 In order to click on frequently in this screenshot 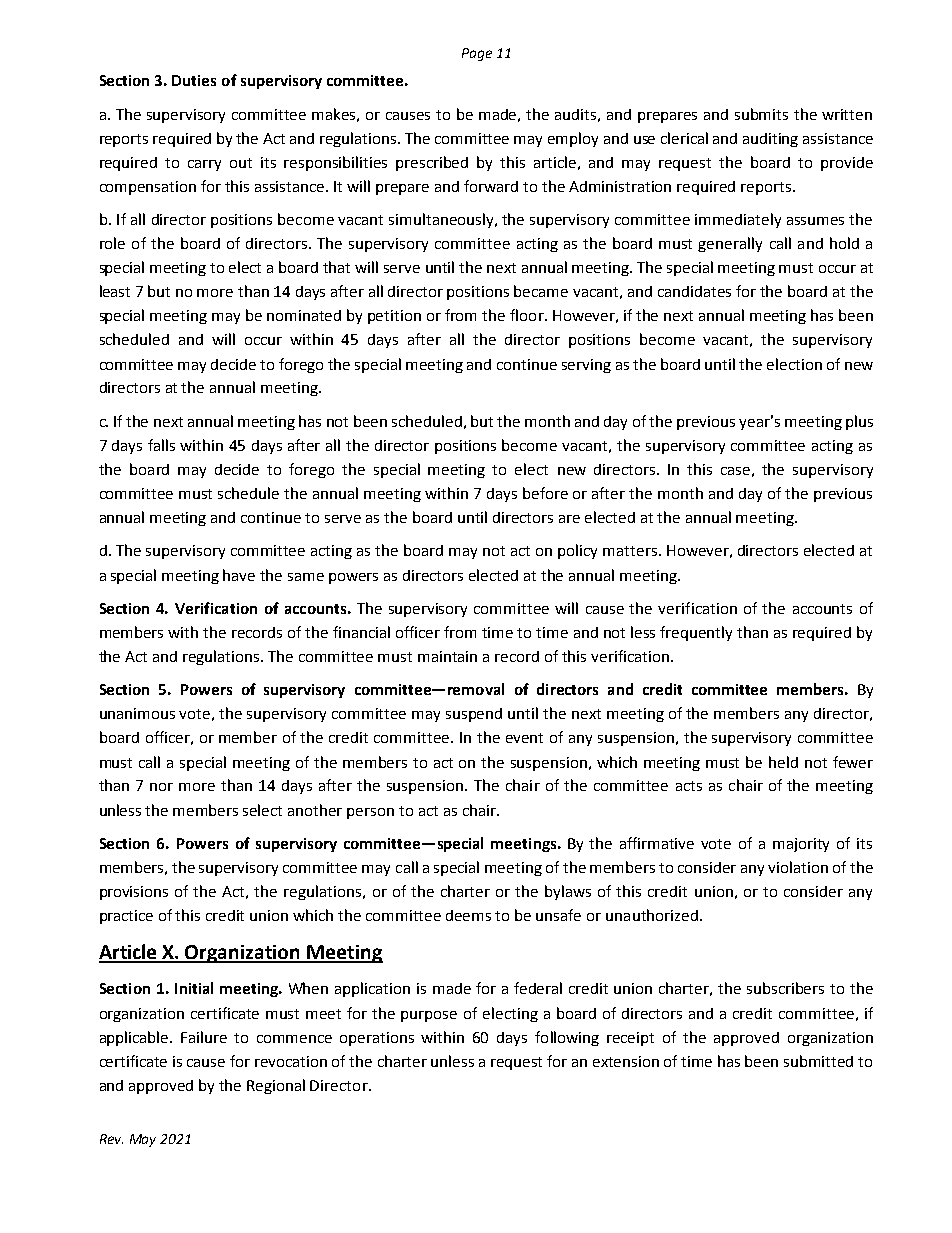, I will do `click(696, 633)`.
